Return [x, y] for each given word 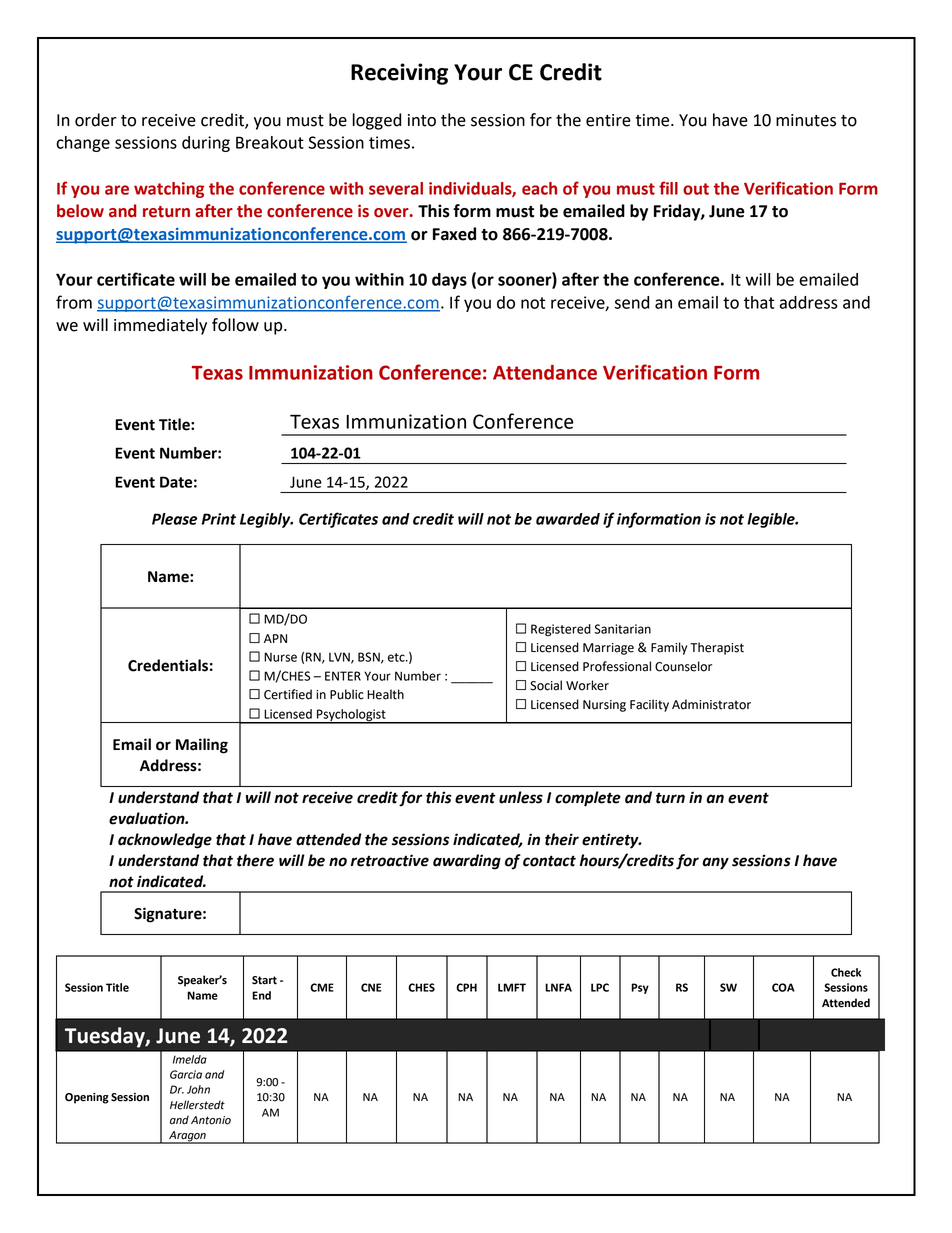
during [206, 144]
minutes [806, 120]
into [422, 120]
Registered [561, 630]
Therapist [717, 648]
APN [275, 638]
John [198, 1089]
